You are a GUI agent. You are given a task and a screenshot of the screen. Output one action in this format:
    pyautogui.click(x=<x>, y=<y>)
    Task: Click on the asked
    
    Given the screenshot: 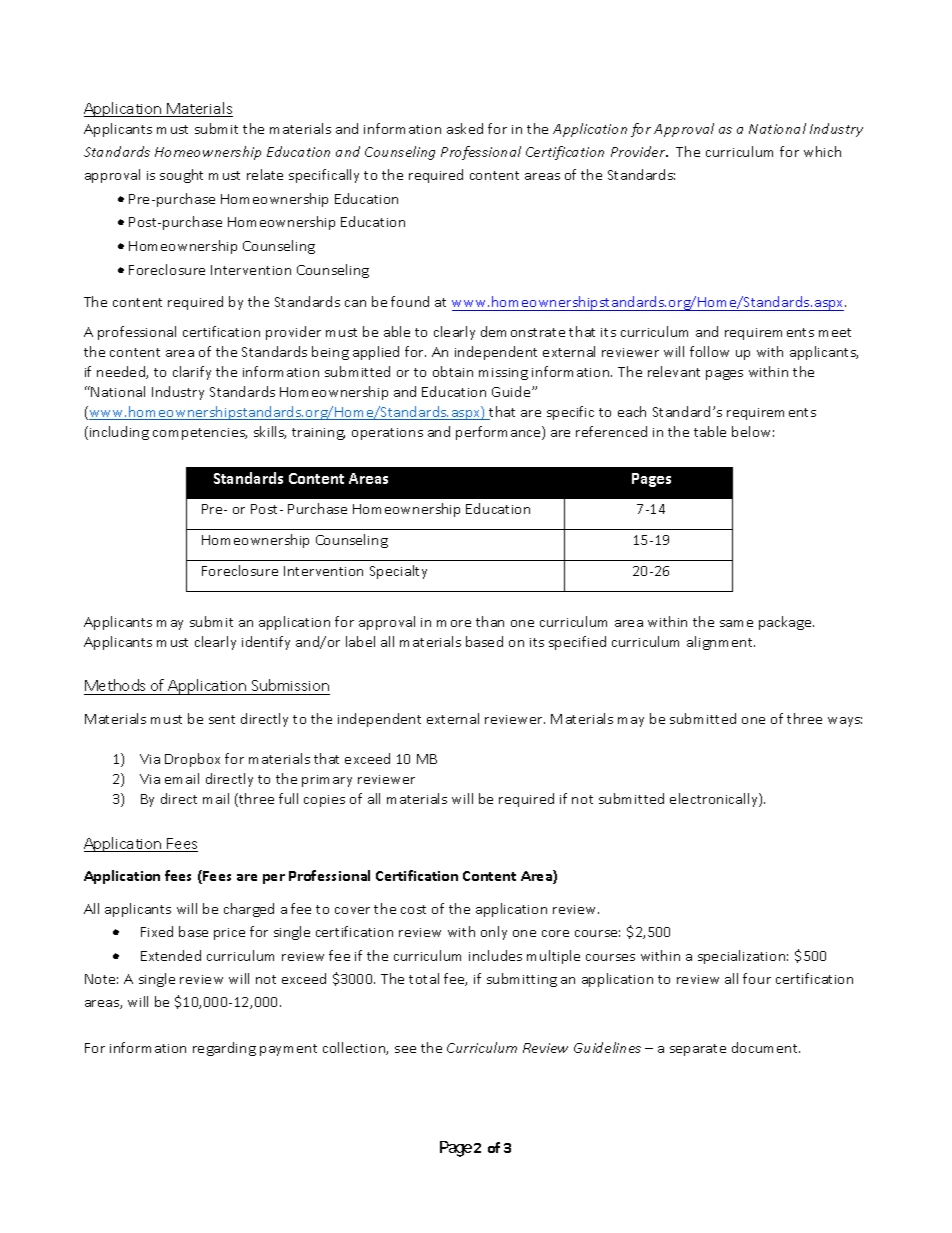 What is the action you would take?
    pyautogui.click(x=465, y=128)
